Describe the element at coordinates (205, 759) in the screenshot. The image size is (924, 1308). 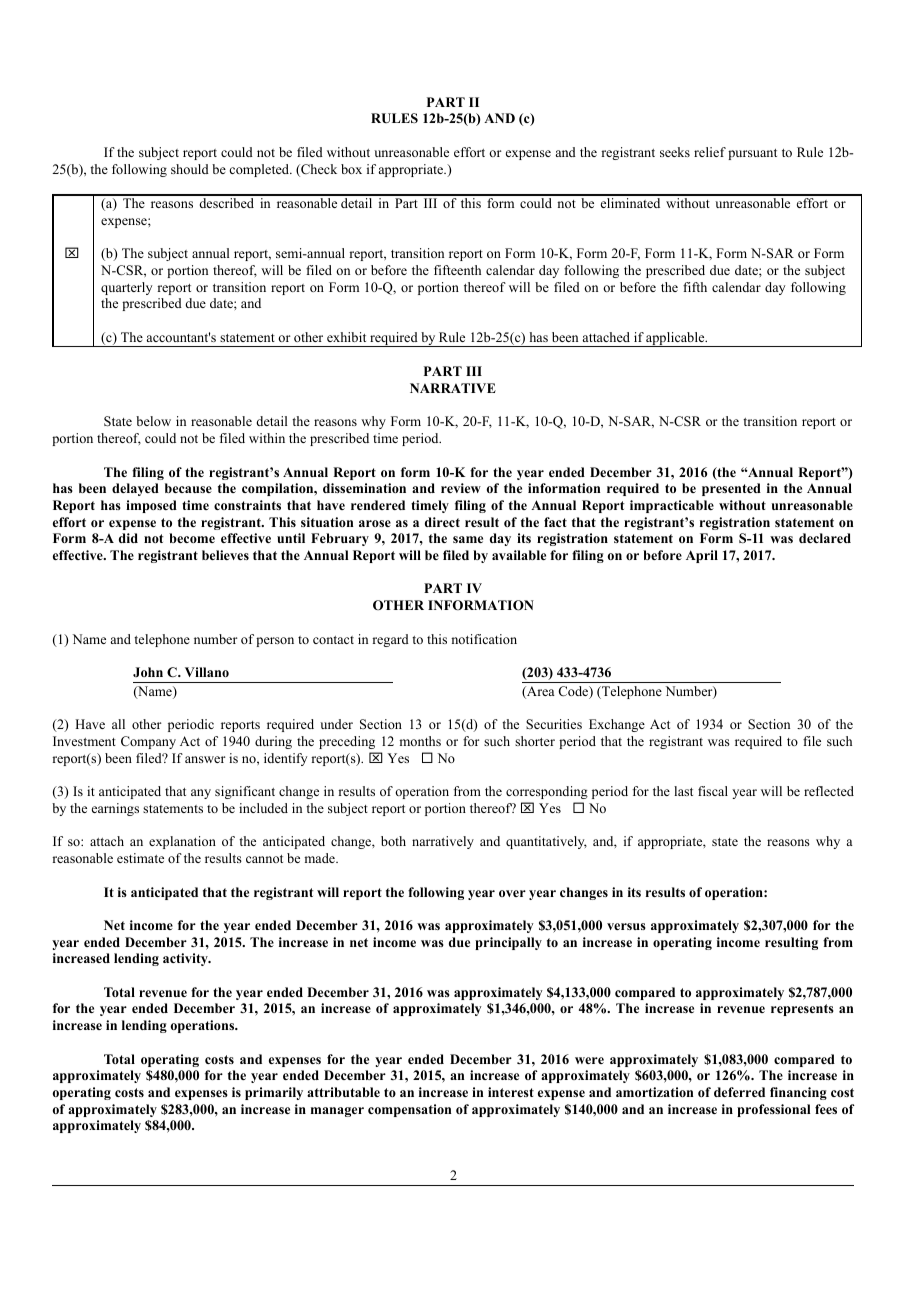
I see `answer` at that location.
